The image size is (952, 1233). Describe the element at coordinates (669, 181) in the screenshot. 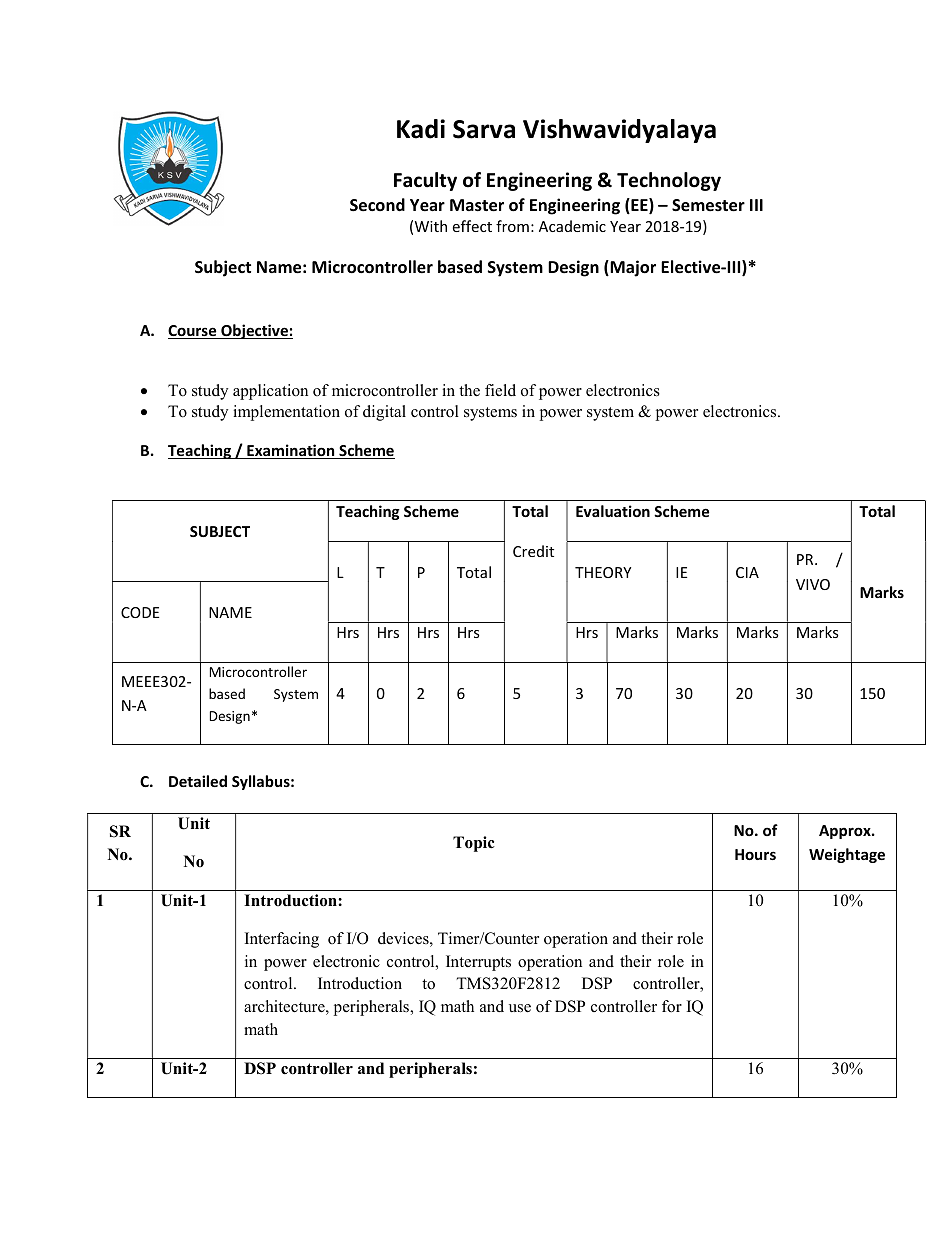

I see `Technology` at that location.
